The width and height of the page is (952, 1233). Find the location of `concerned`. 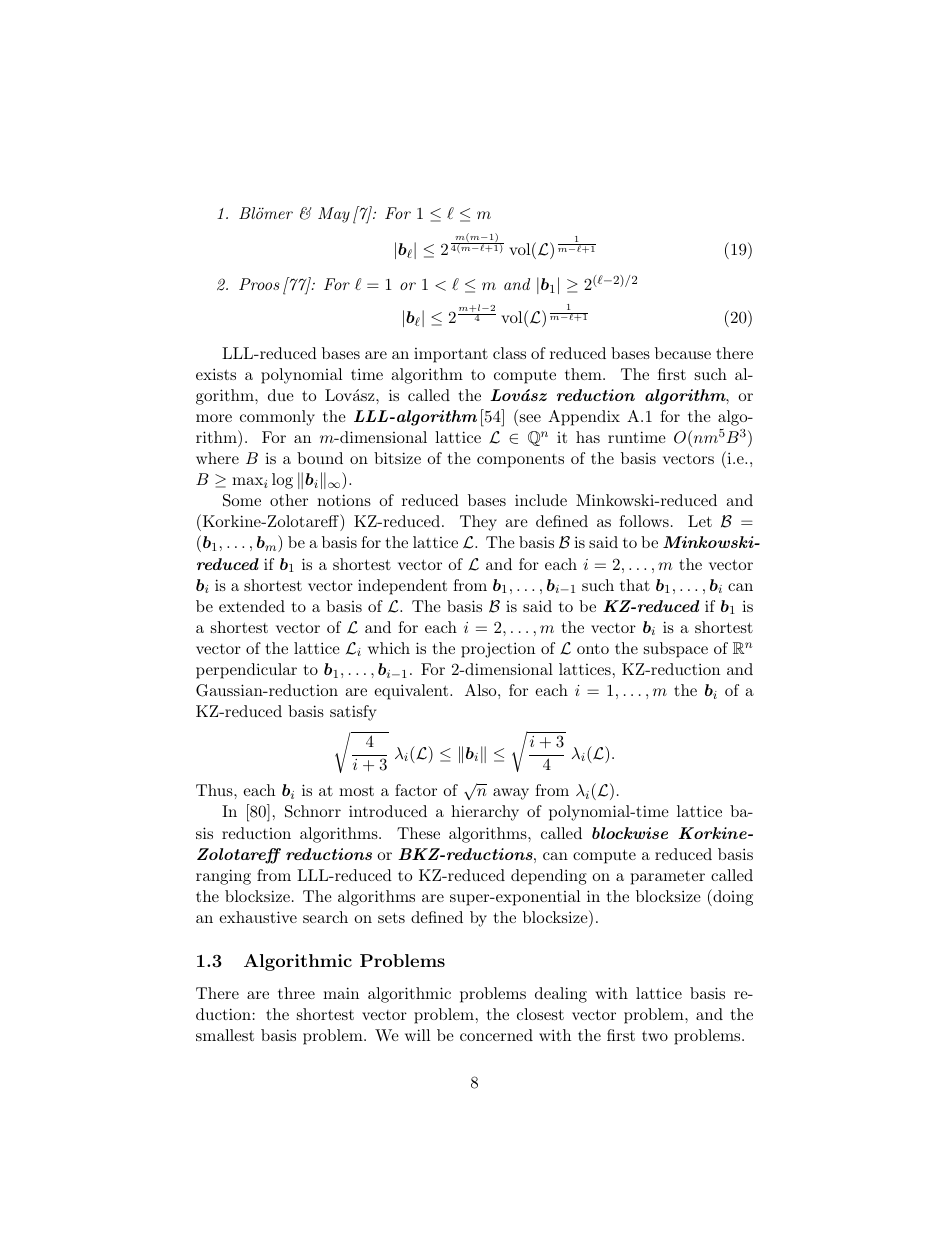

concerned is located at coordinates (496, 1035).
